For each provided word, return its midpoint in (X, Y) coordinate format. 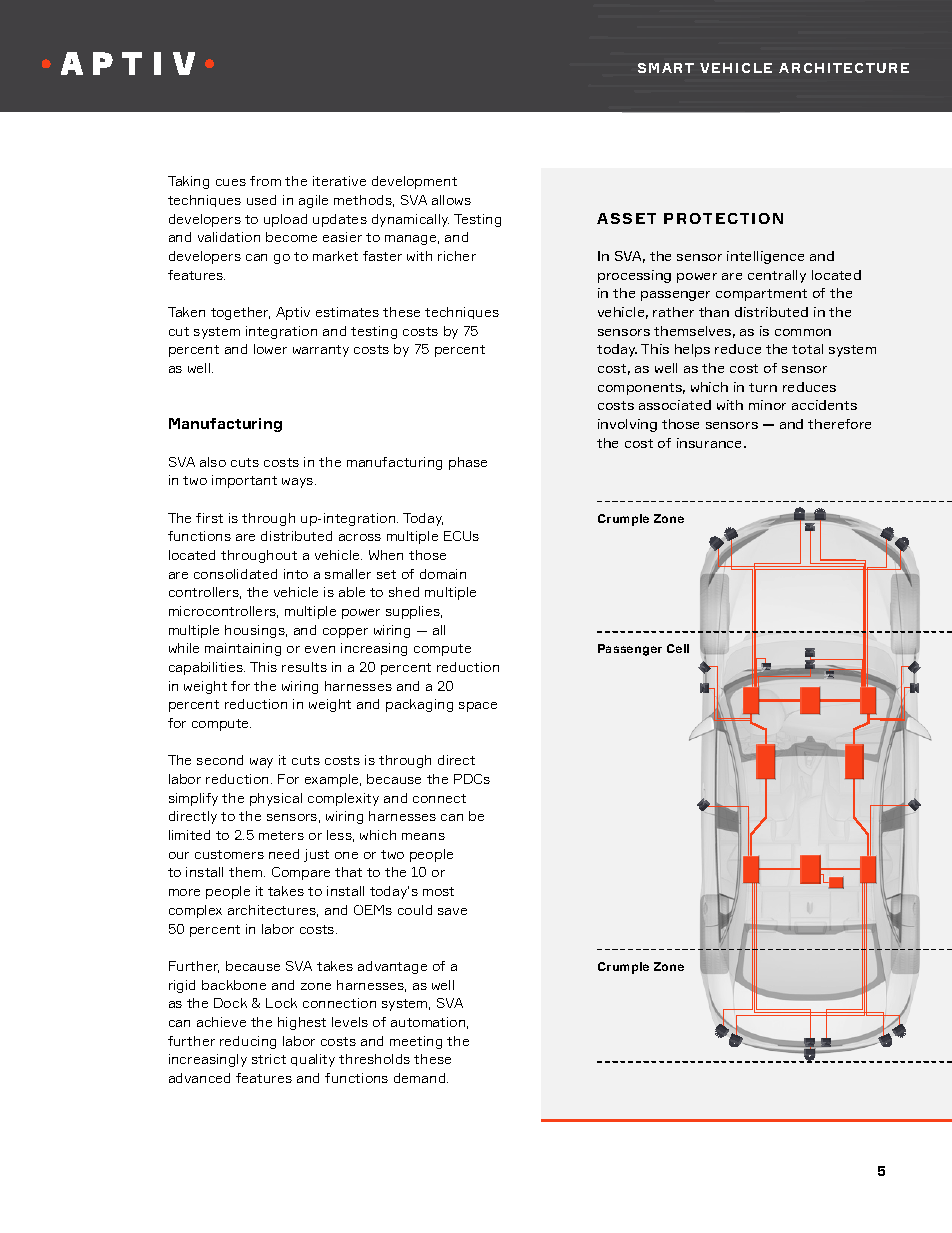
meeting (416, 1042)
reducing (248, 1042)
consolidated (235, 574)
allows (451, 200)
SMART (666, 68)
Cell (678, 648)
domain (443, 574)
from (265, 181)
